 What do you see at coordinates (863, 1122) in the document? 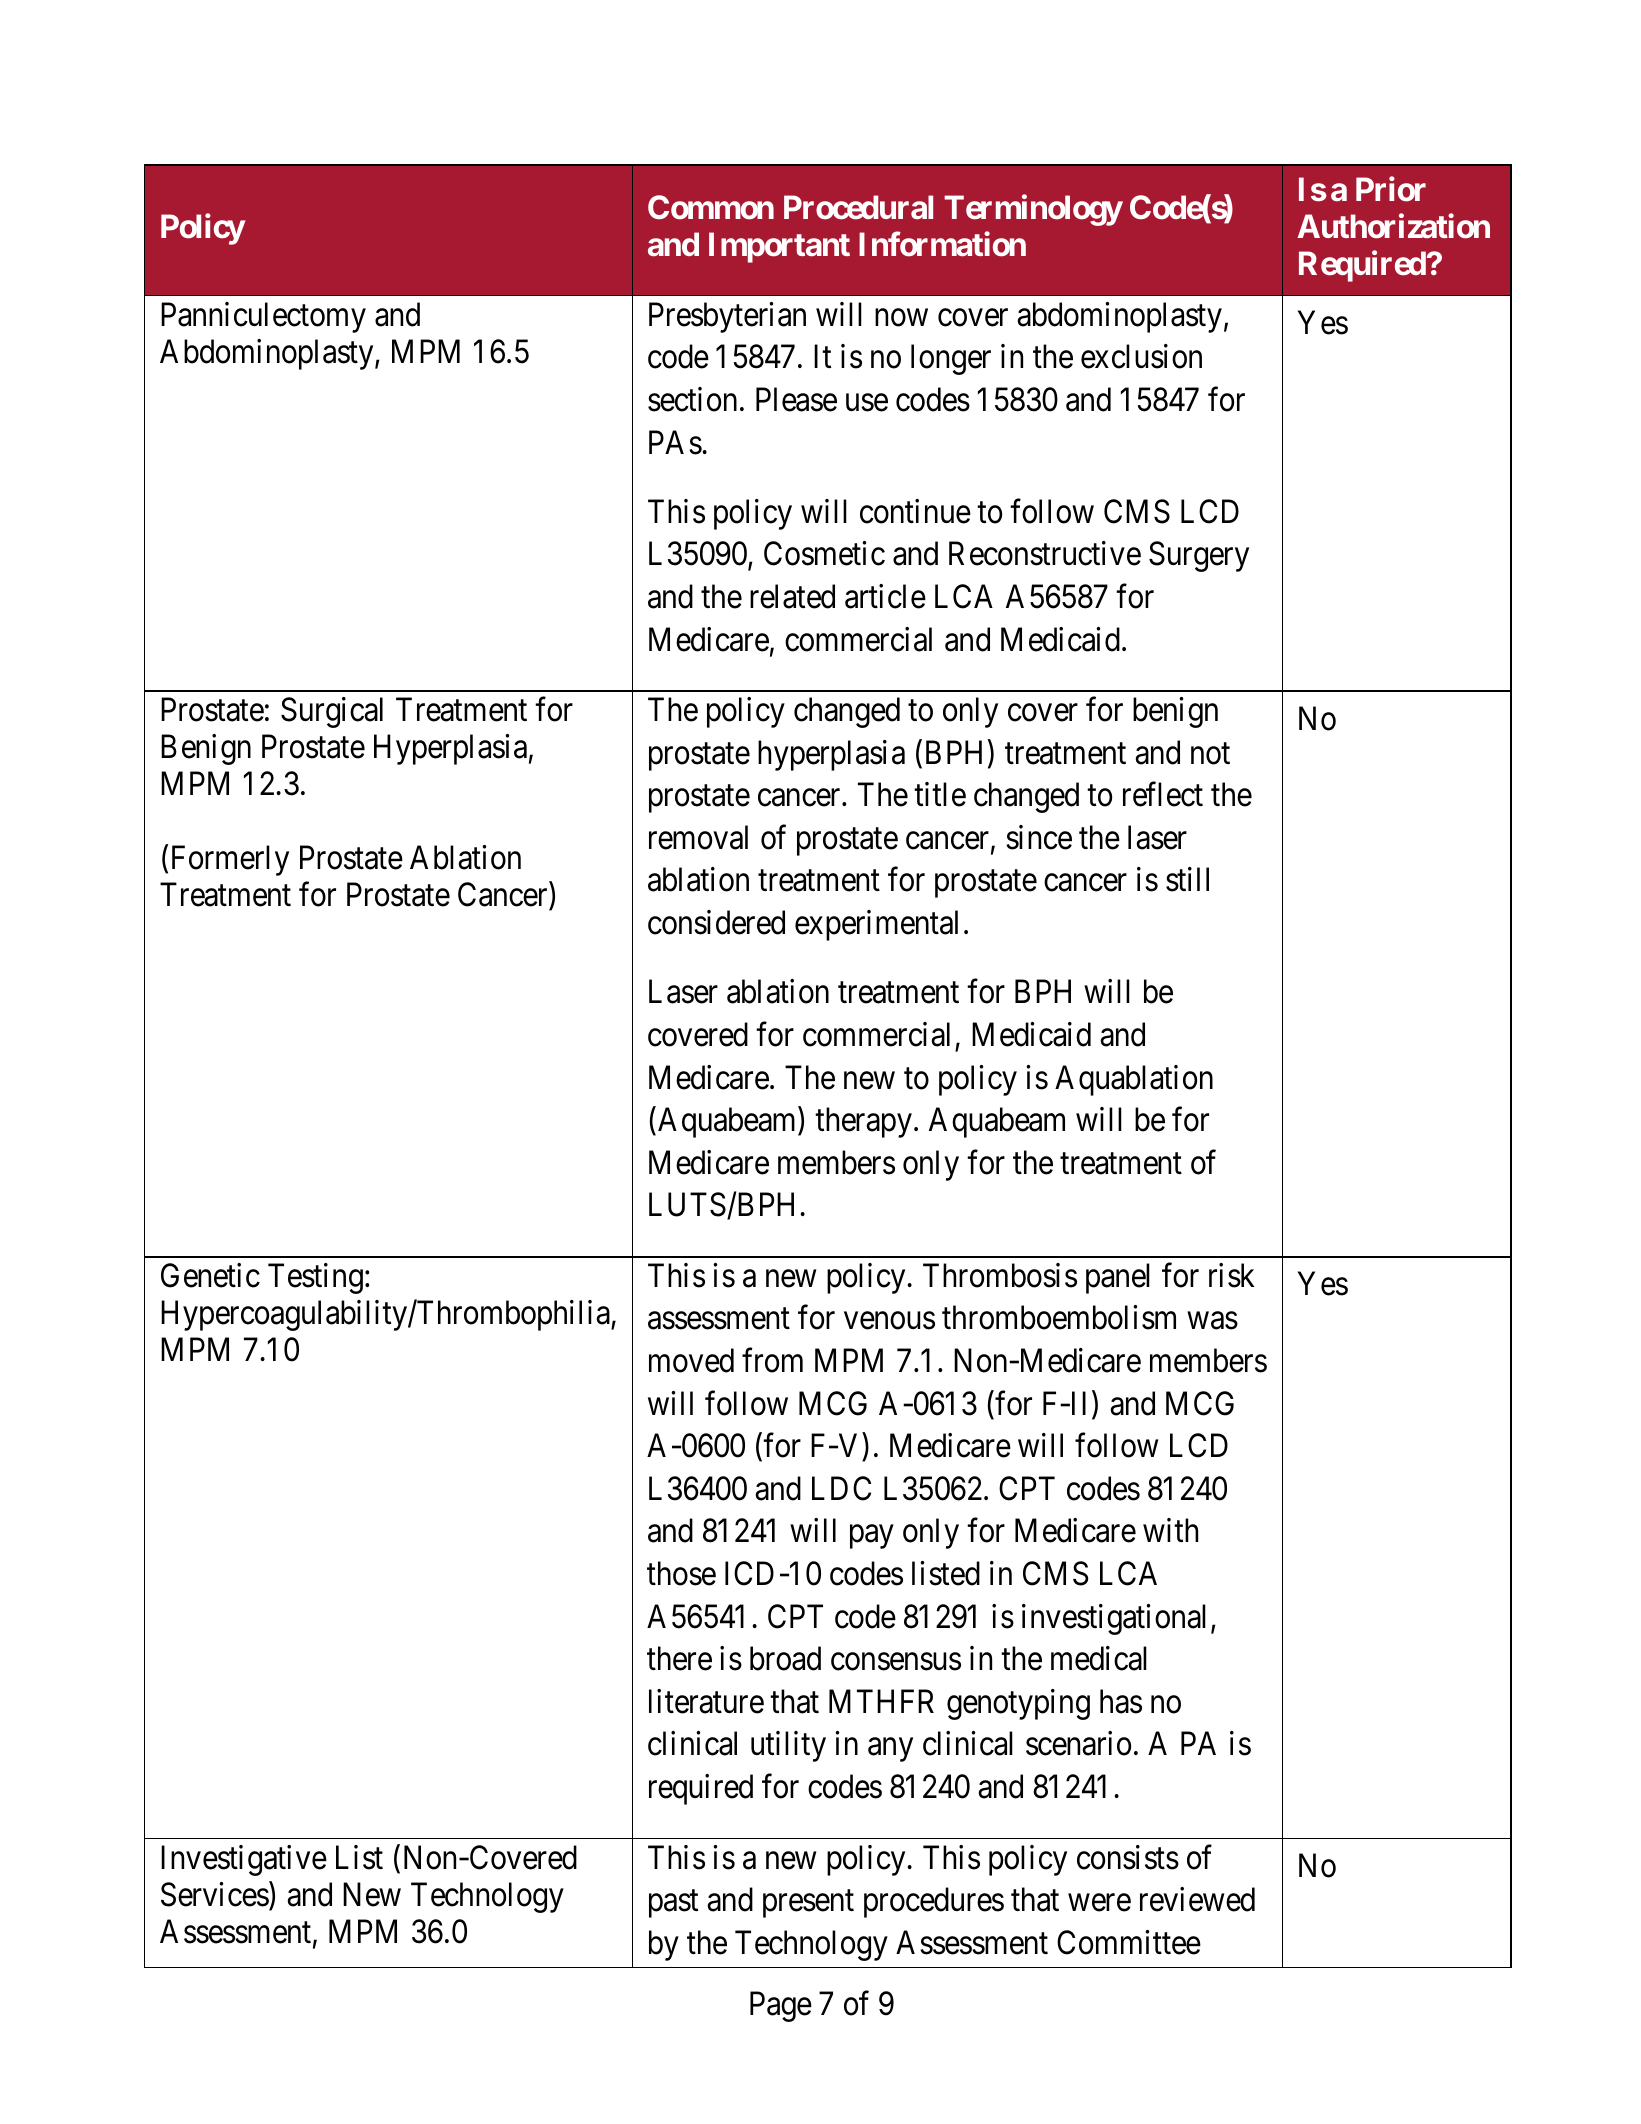
I see `therapy` at bounding box center [863, 1122].
